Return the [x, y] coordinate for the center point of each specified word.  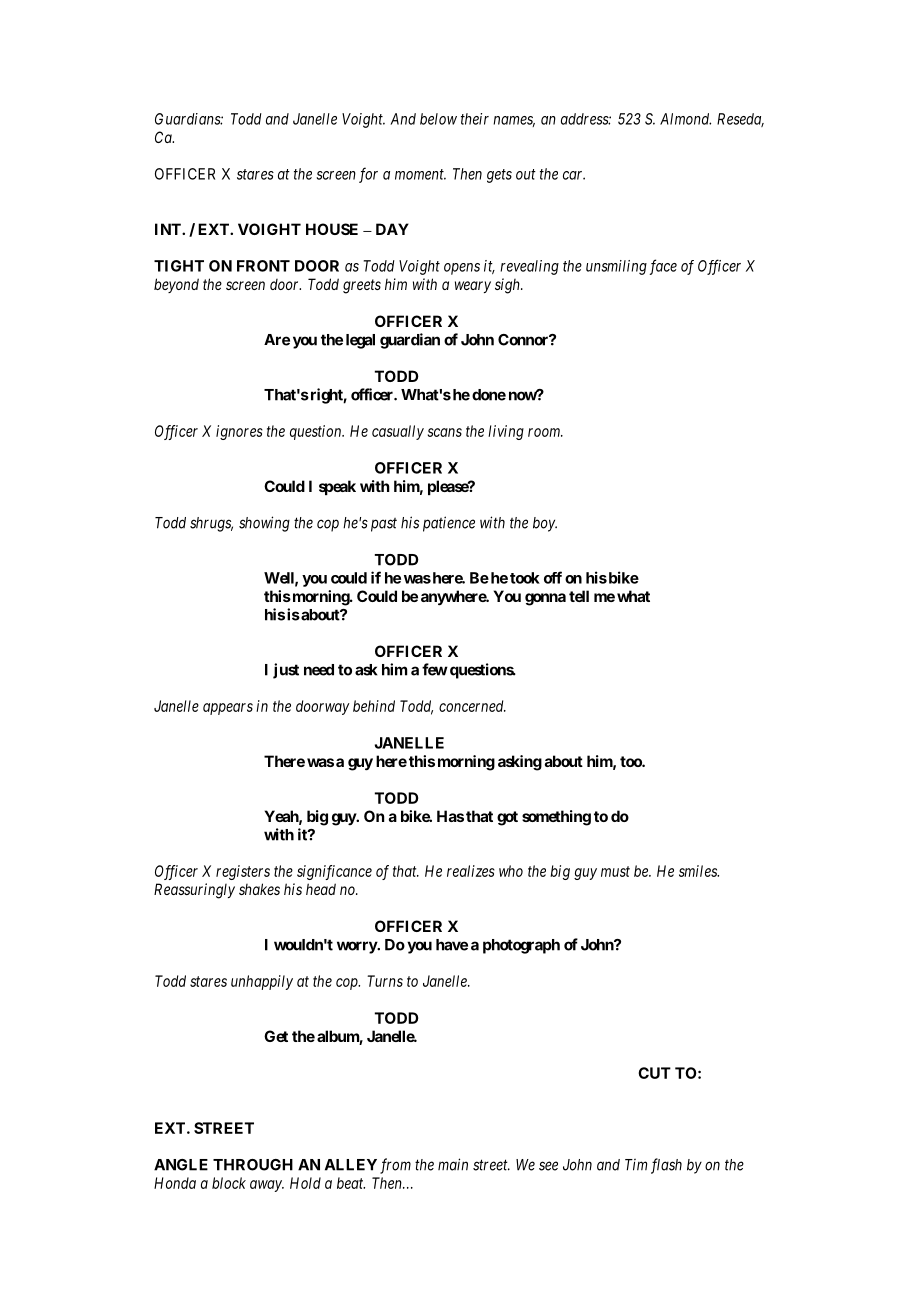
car [574, 175]
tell [579, 596]
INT [169, 229]
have [452, 945]
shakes [259, 889]
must [615, 871]
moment [420, 174]
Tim [636, 1165]
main [453, 1164]
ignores [239, 432]
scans [445, 432]
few [435, 669]
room [545, 432]
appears [228, 709]
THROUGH [253, 1165]
